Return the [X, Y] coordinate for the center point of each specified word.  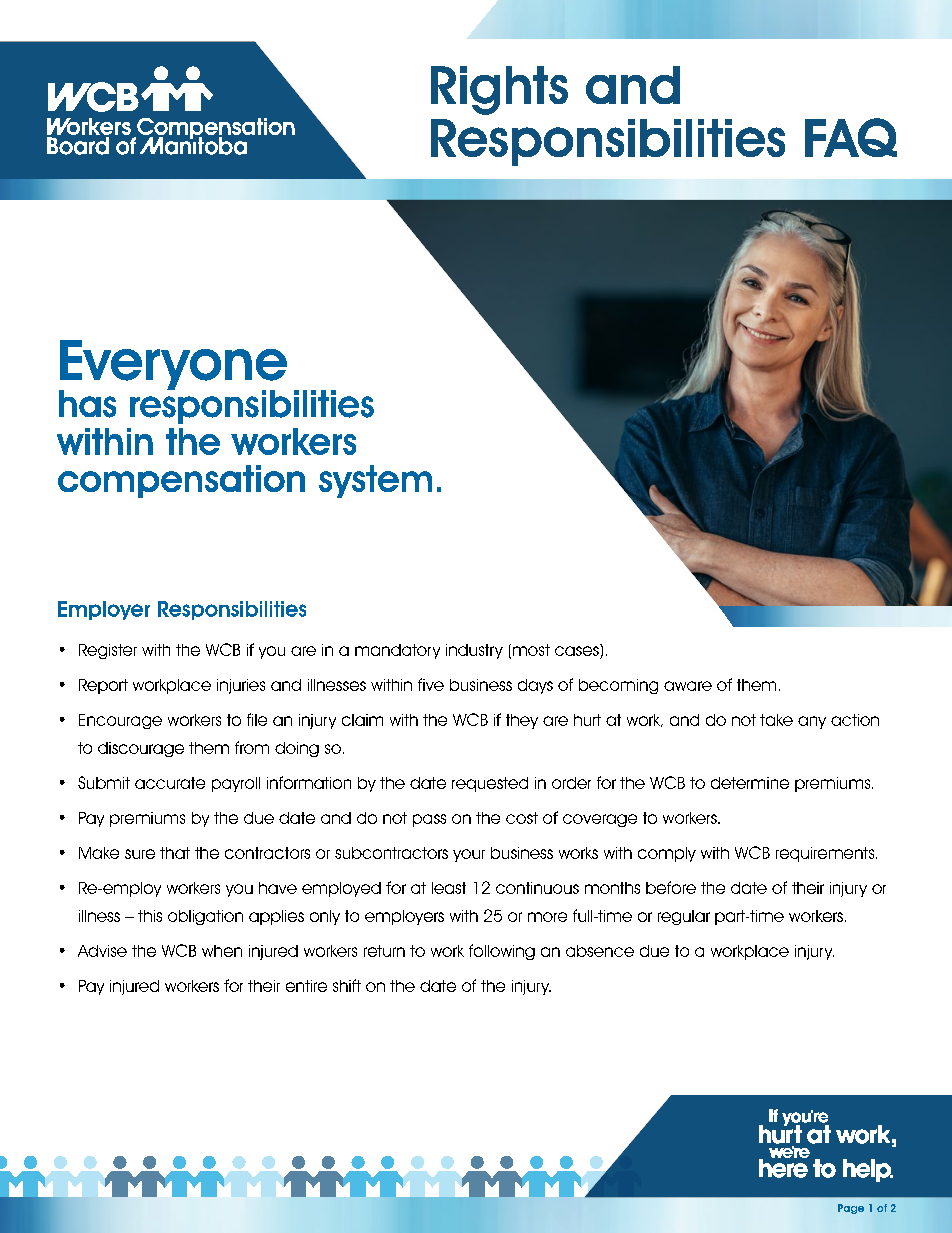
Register [108, 651]
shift [347, 985]
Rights [499, 90]
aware [688, 686]
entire [306, 986]
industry [474, 651]
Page [851, 1209]
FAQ [851, 137]
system [375, 481]
